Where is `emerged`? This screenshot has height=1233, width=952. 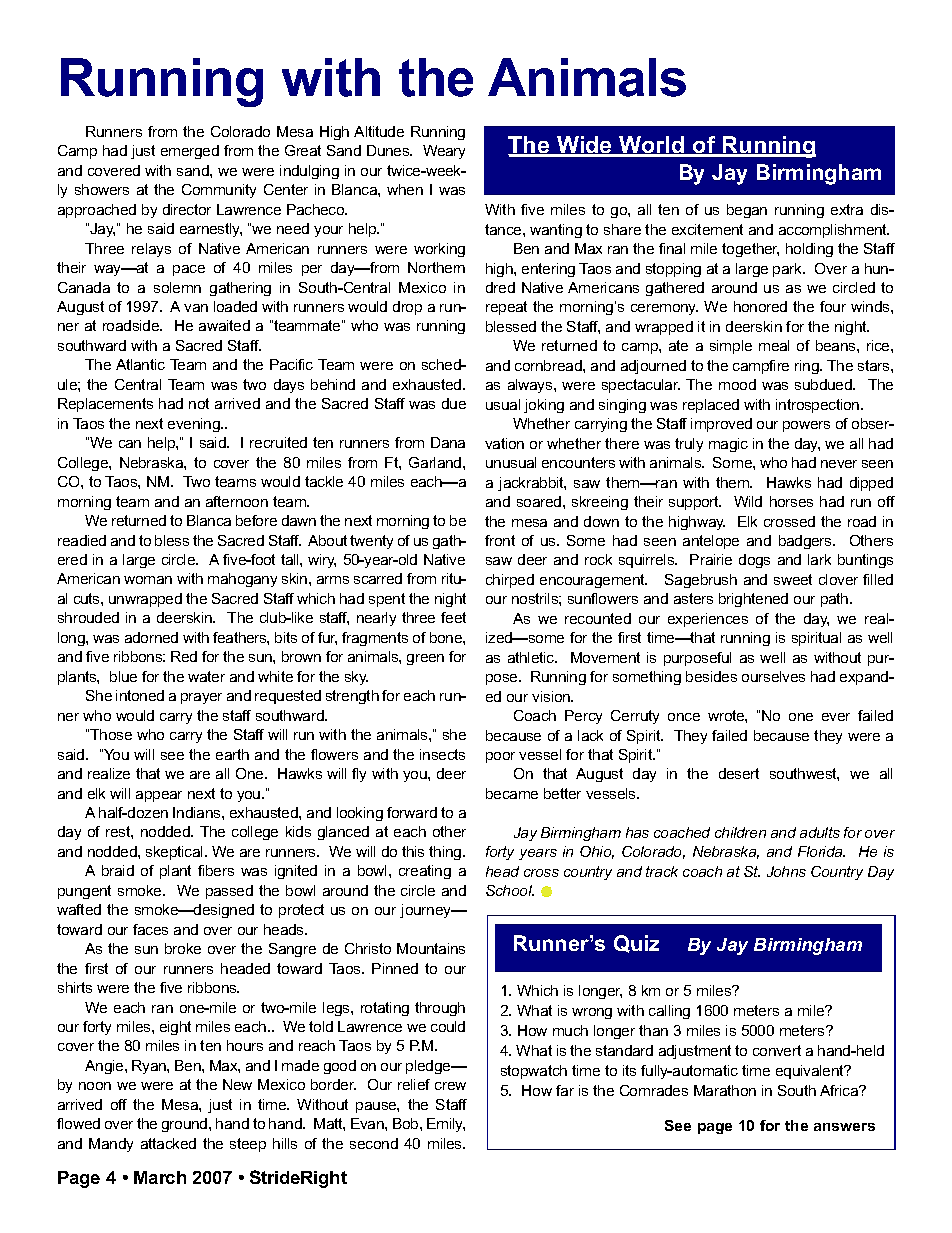 emerged is located at coordinates (190, 152).
